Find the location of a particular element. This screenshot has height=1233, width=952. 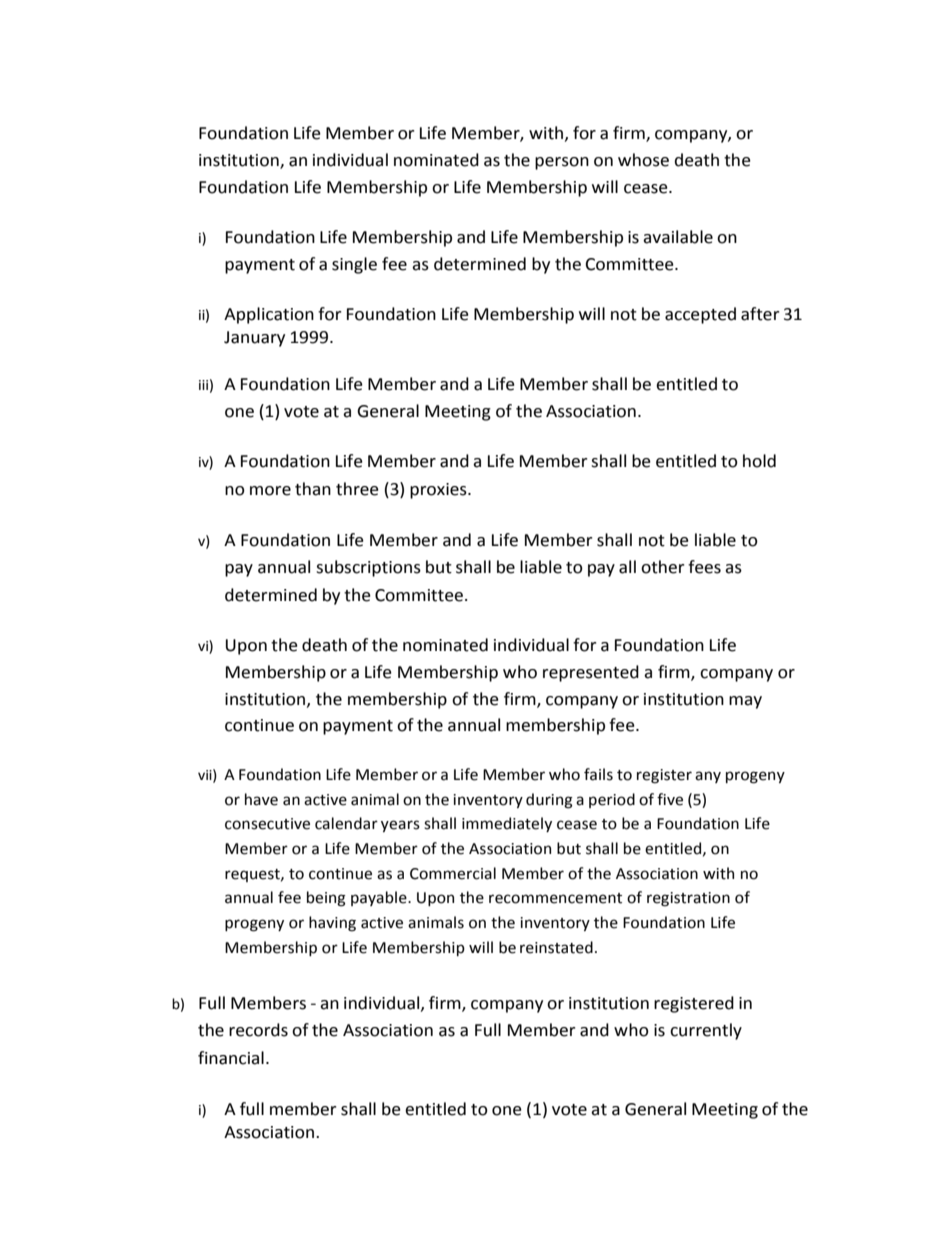

than is located at coordinates (313, 489).
